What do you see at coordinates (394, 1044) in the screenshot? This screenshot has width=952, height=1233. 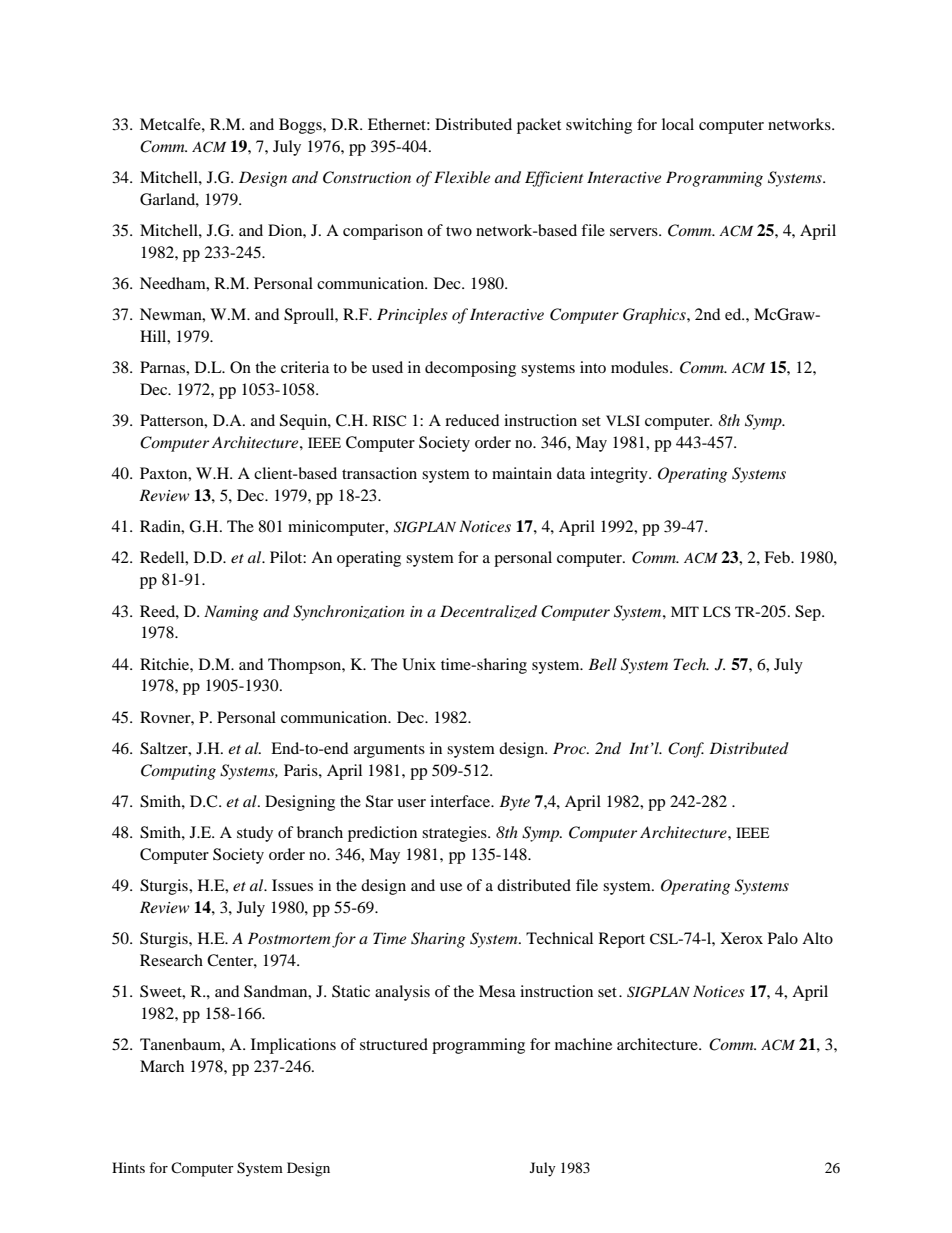 I see `structured` at bounding box center [394, 1044].
